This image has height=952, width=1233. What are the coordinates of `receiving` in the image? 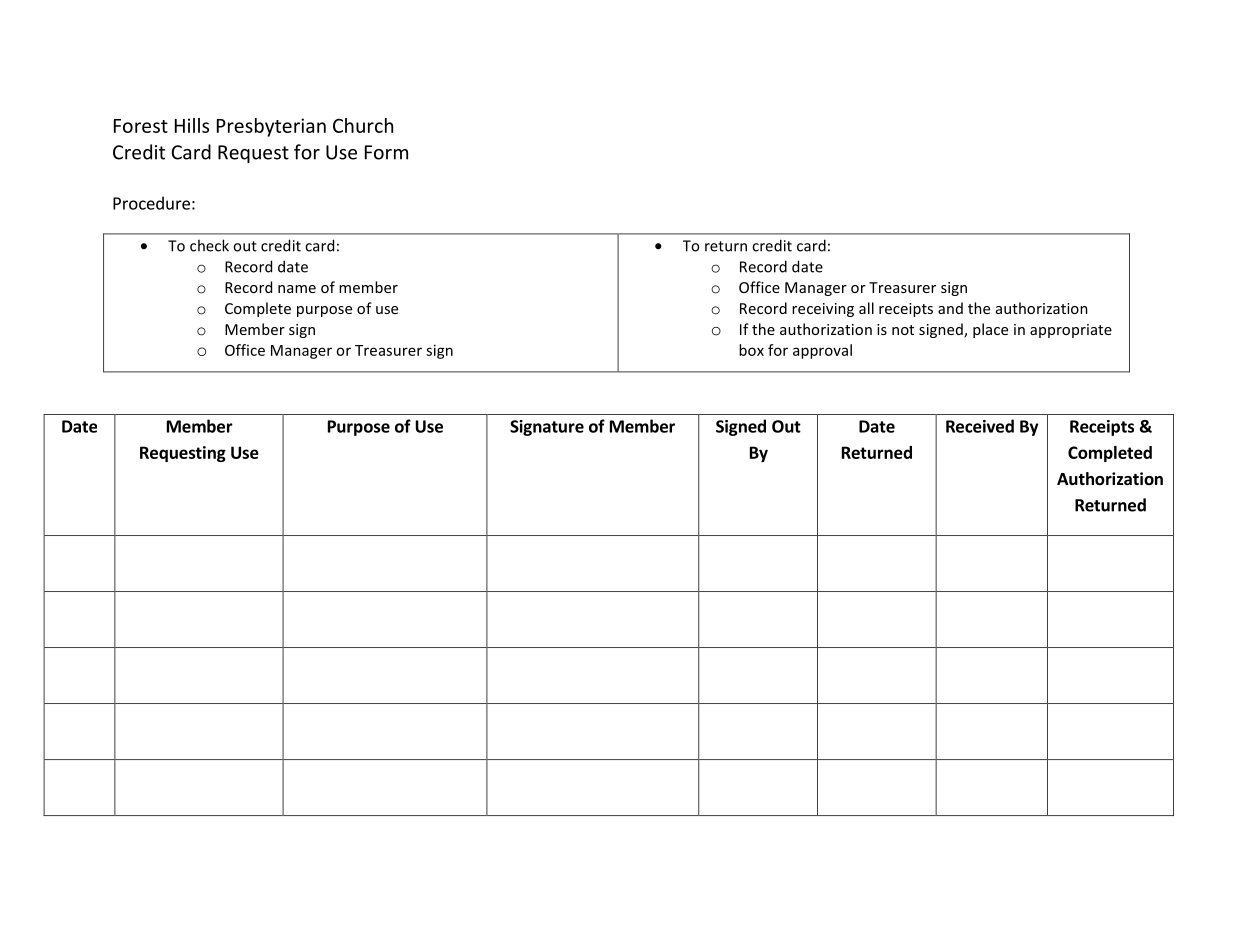 It's located at (823, 310).
